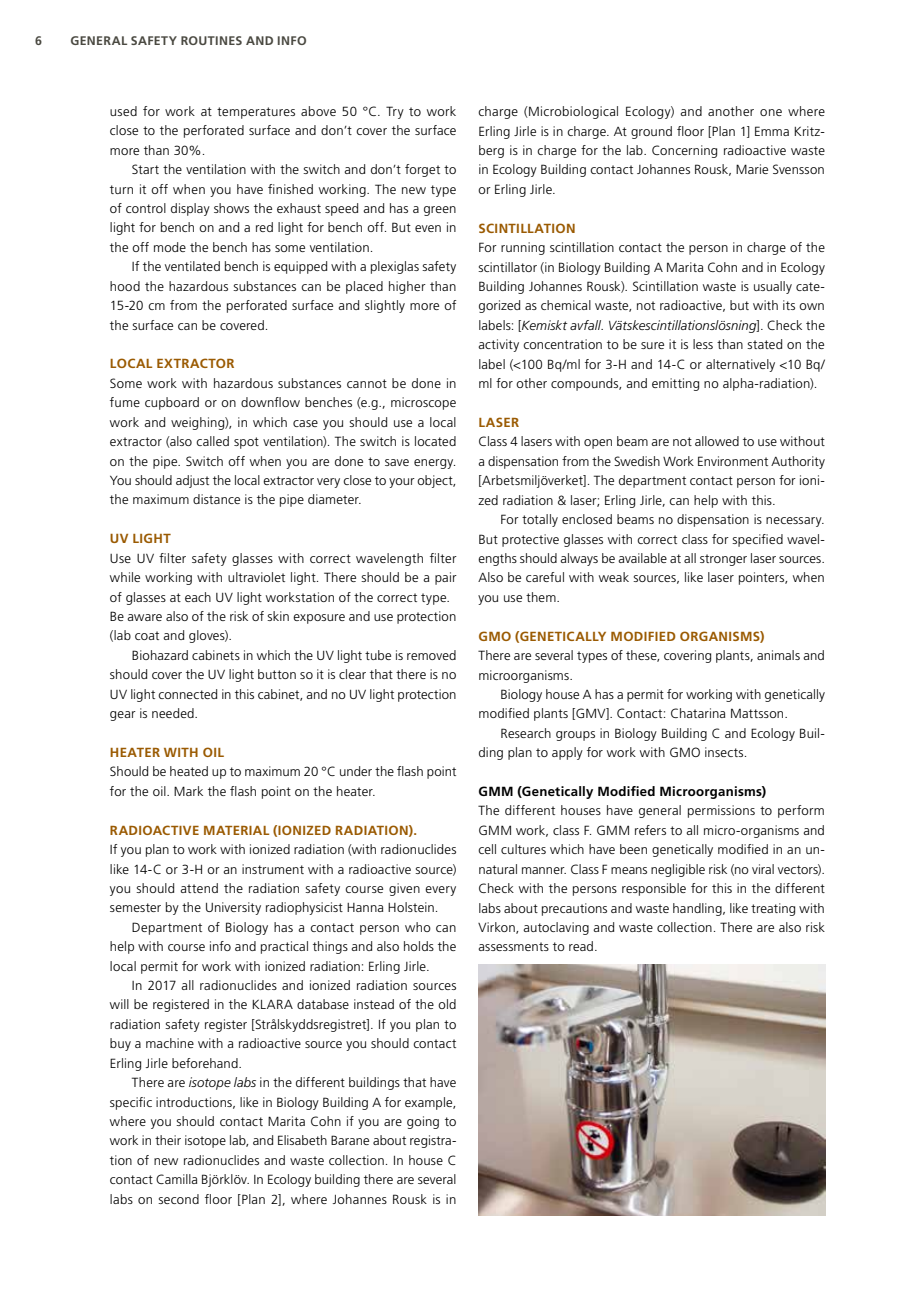  I want to click on allowed, so click(717, 441).
